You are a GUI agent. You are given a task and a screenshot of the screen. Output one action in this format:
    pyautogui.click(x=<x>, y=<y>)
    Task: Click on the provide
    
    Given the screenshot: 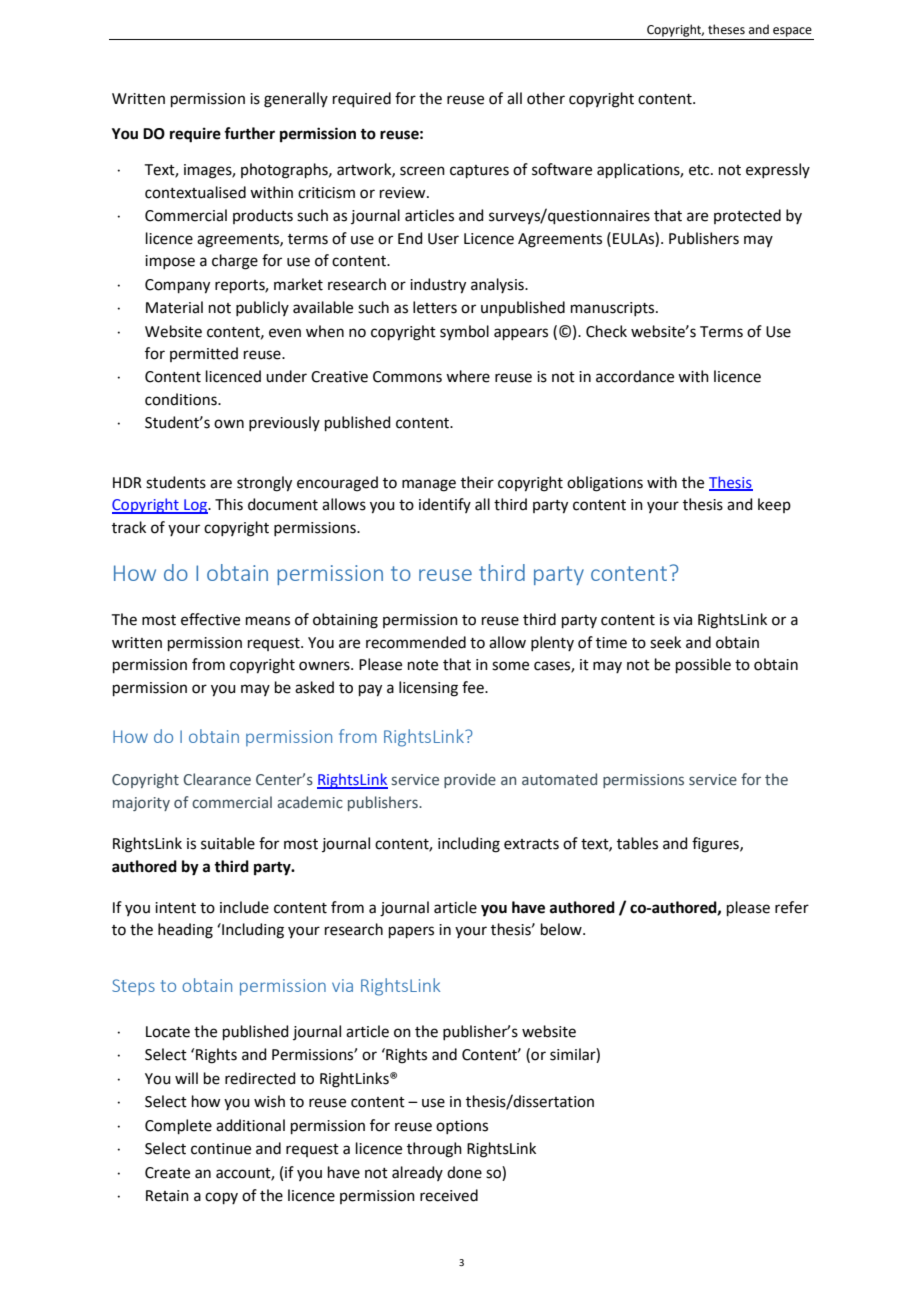 What is the action you would take?
    pyautogui.click(x=470, y=780)
